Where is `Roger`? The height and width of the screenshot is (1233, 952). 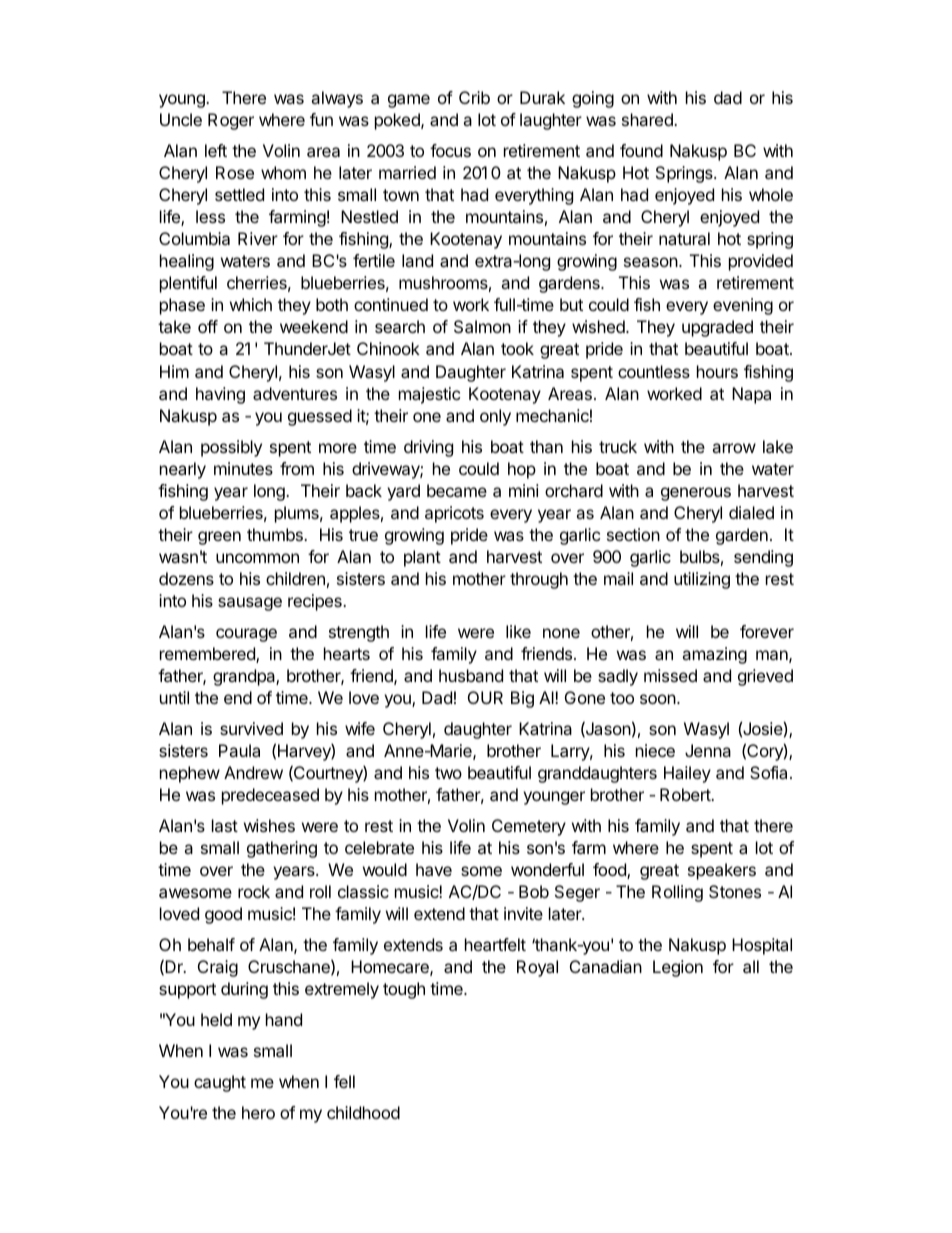
Roger is located at coordinates (231, 121).
